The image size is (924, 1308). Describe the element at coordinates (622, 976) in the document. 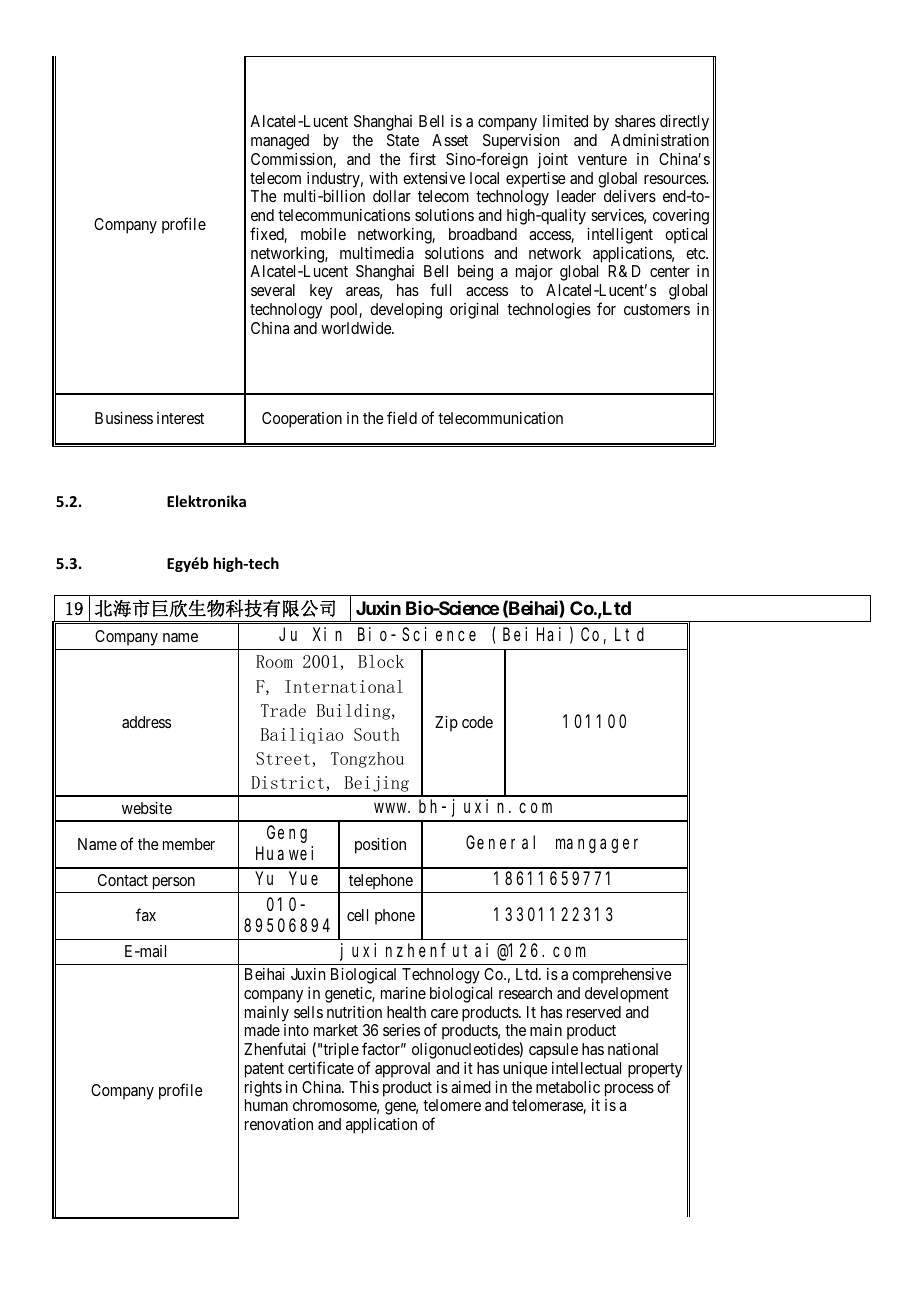

I see `comprehensive` at that location.
